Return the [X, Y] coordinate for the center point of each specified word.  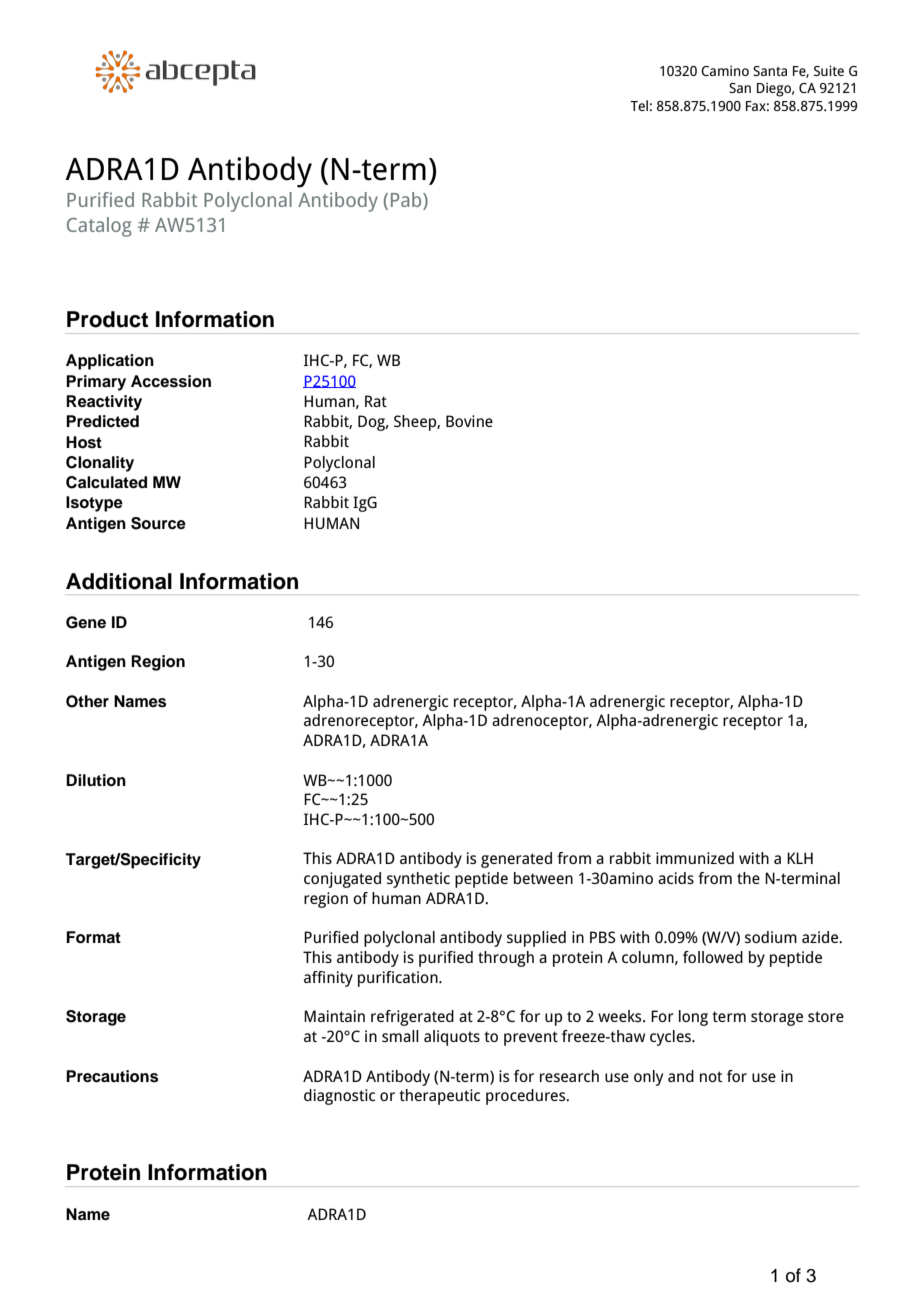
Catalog [99, 227]
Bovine [469, 421]
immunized [695, 858]
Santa [770, 71]
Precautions [112, 1076]
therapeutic [439, 1097]
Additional [119, 581]
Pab [407, 201]
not [711, 1076]
